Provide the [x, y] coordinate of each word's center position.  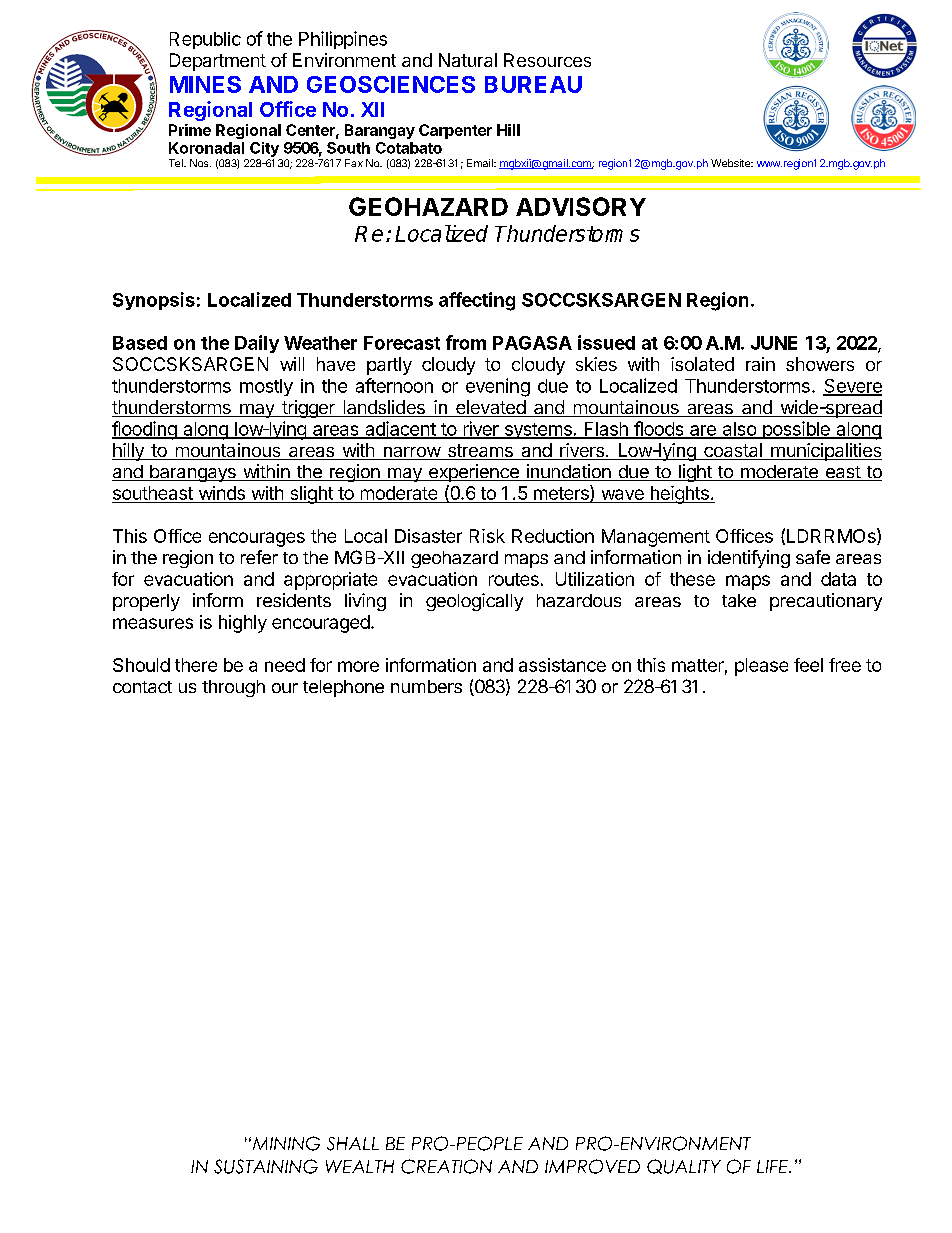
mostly [266, 387]
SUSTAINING [266, 1166]
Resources [547, 60]
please [761, 667]
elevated [490, 408]
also [739, 430]
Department [218, 62]
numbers [426, 686]
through [233, 688]
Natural [468, 60]
